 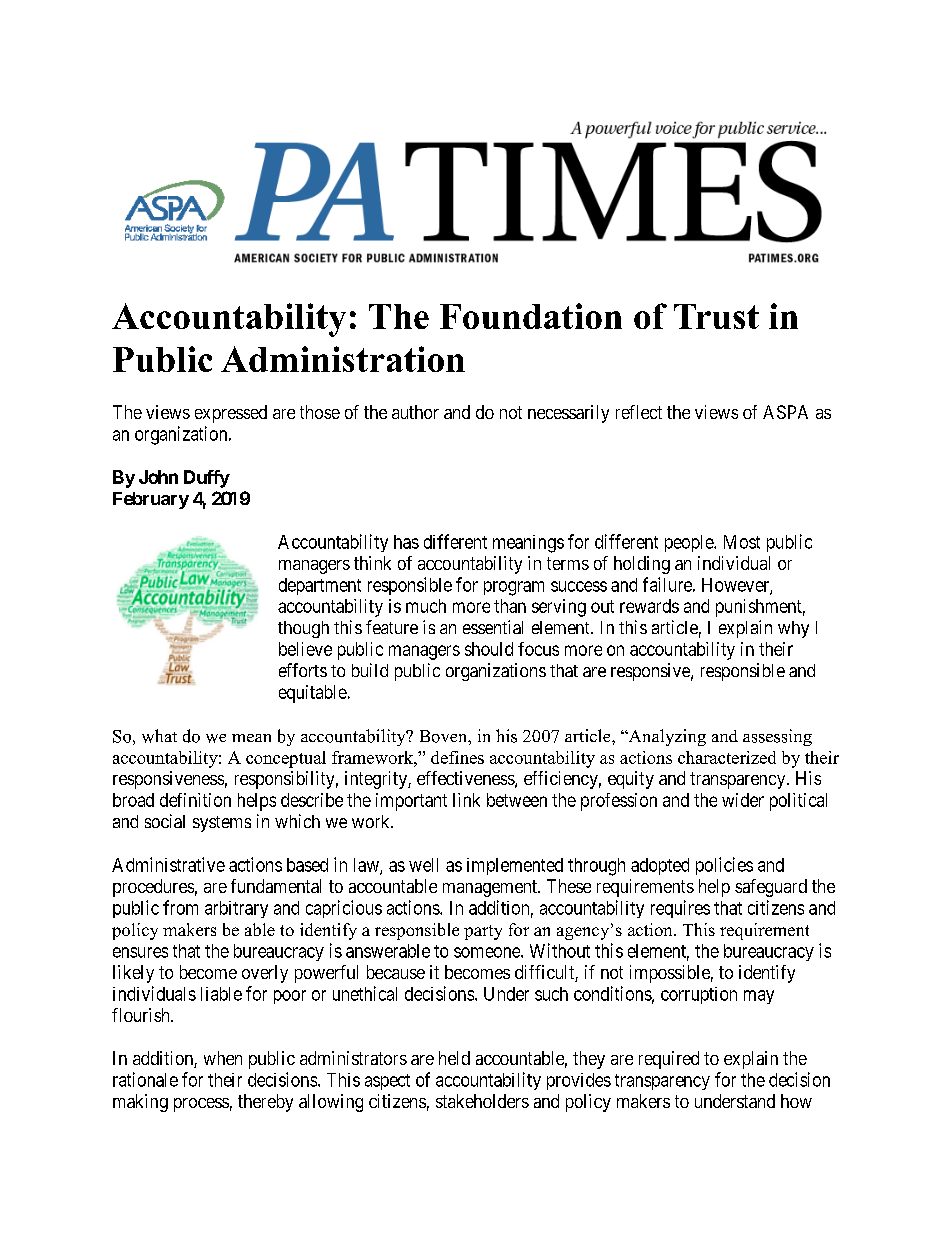 I want to click on Foundation, so click(x=531, y=316).
